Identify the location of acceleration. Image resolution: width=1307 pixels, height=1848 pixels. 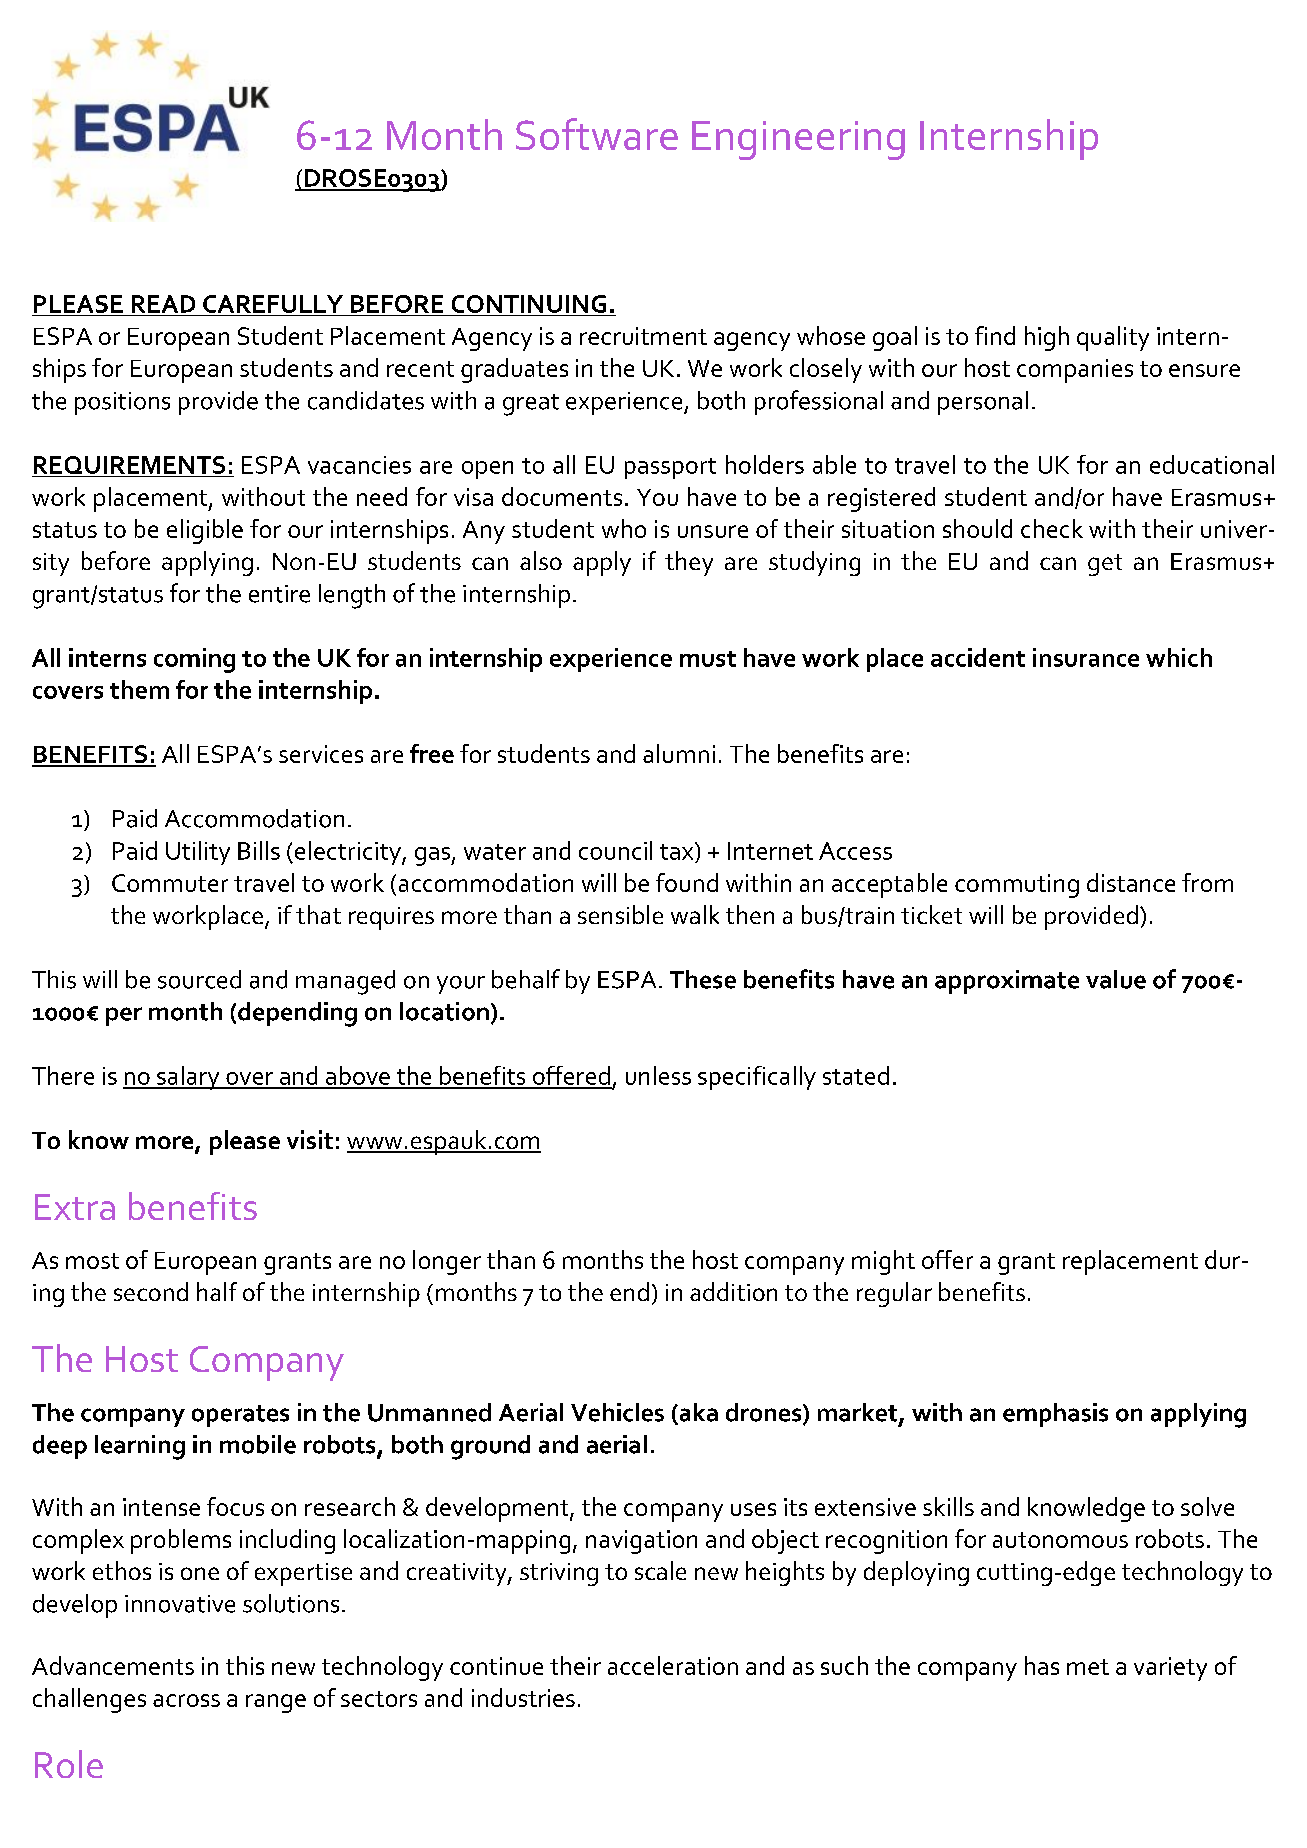
(673, 1665).
